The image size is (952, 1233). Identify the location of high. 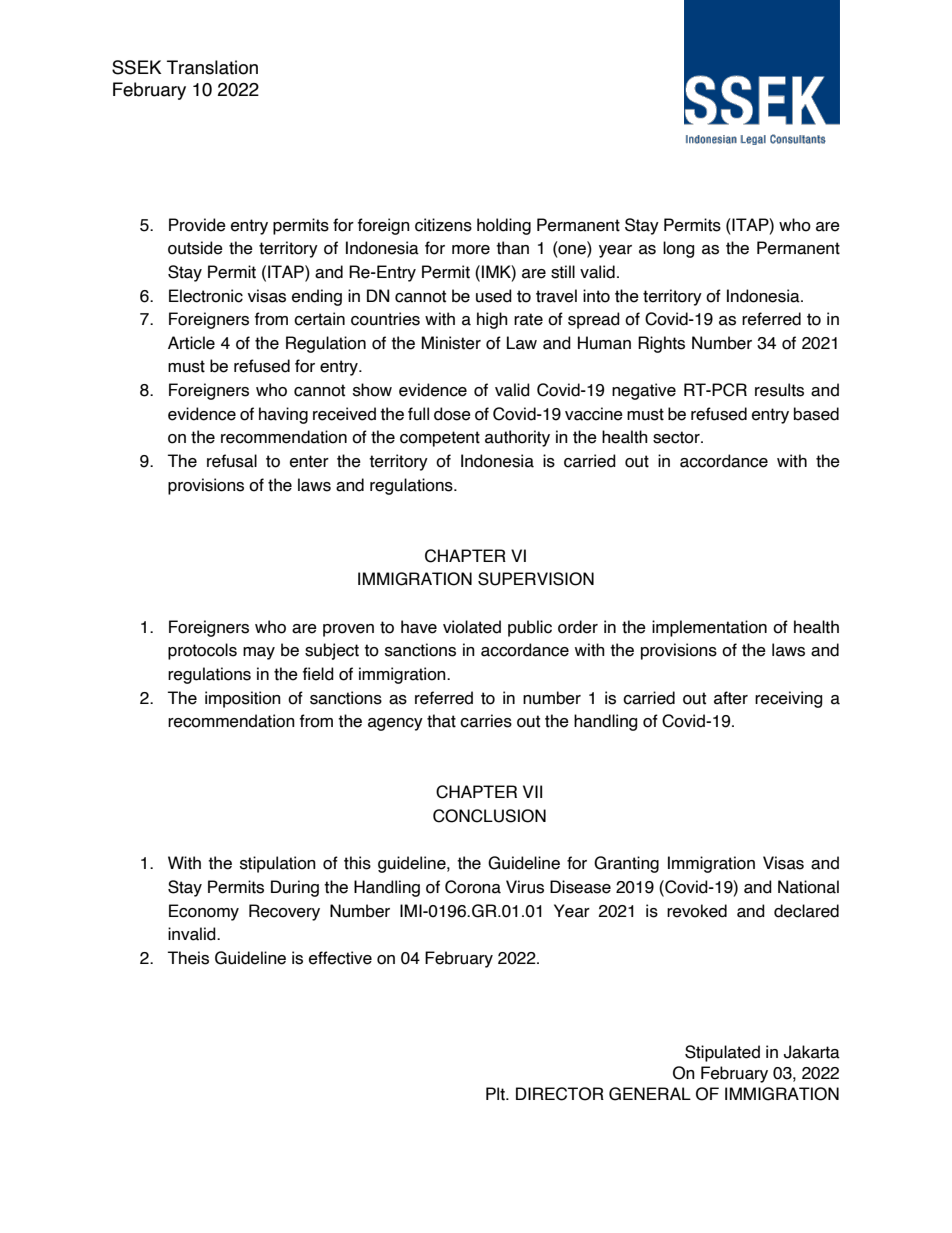
(492, 320).
